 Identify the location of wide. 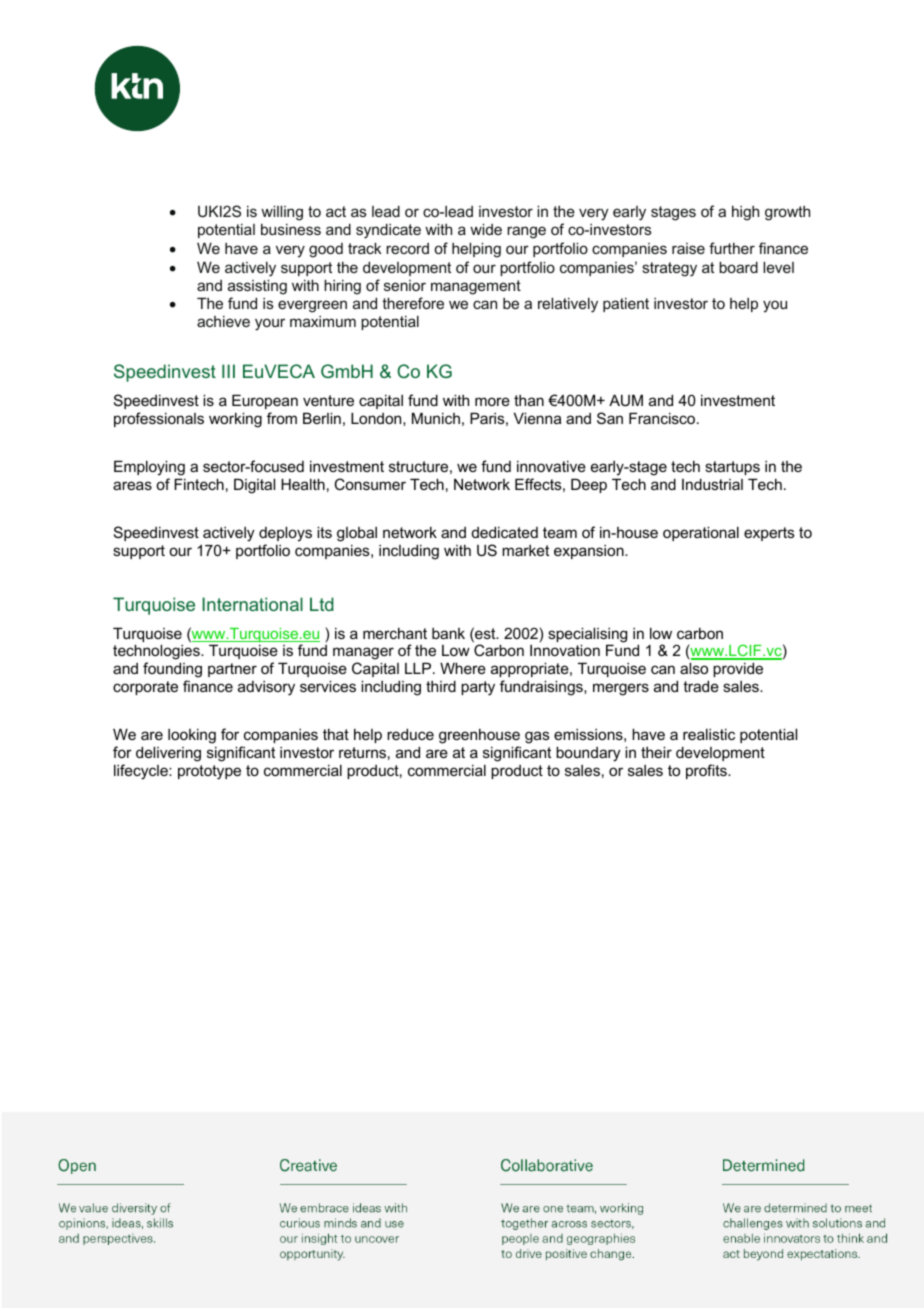
(486, 229).
